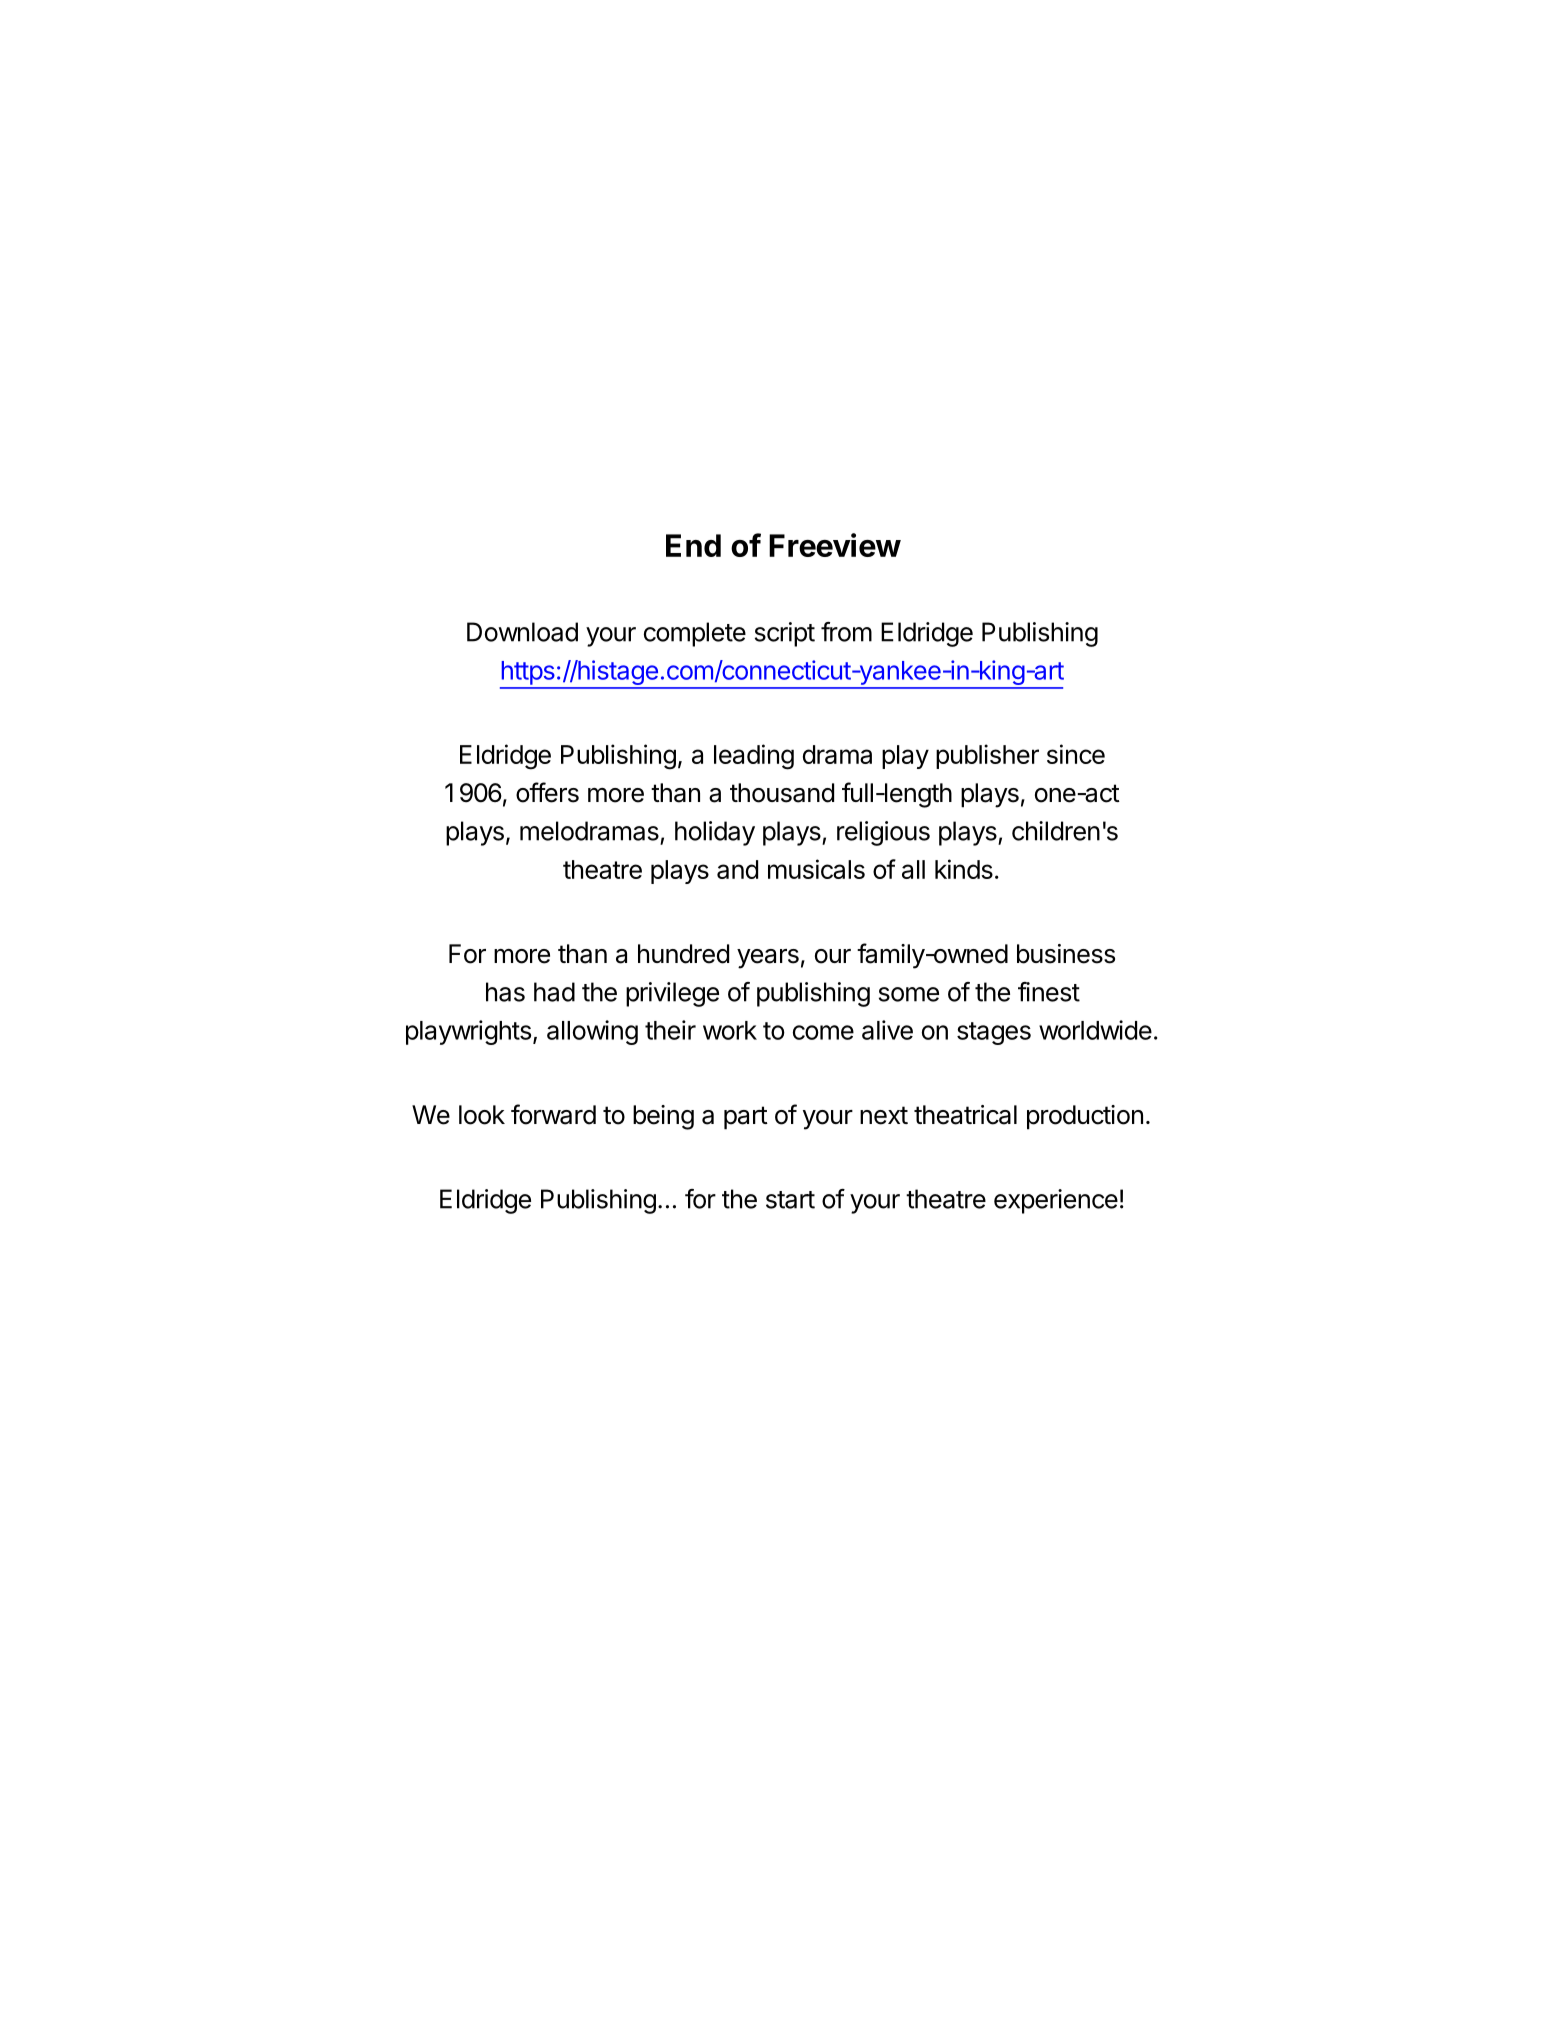 This image has width=1563, height=2023. Describe the element at coordinates (553, 1114) in the image. I see `forward` at that location.
